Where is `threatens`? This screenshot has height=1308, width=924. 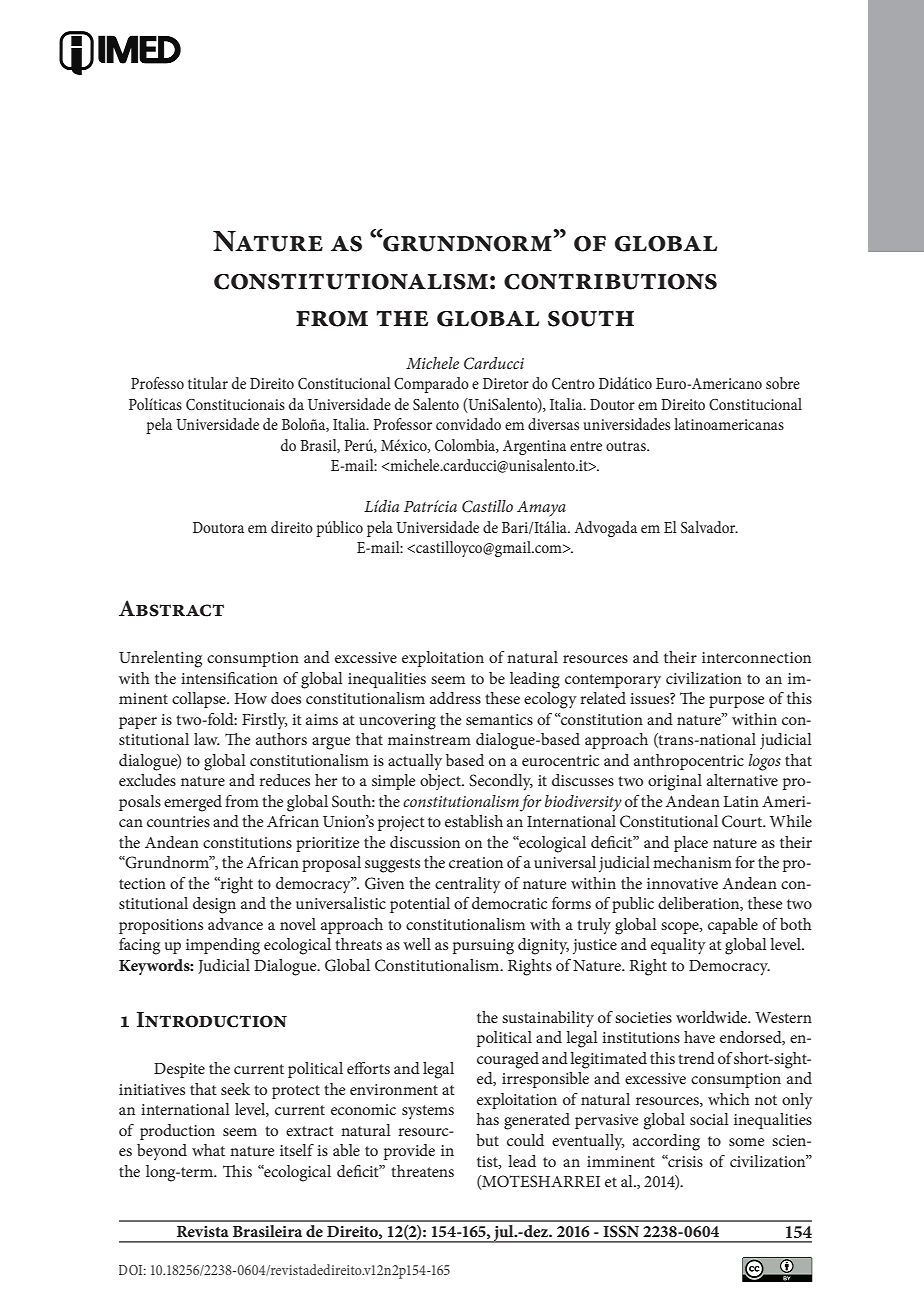
threatens is located at coordinates (422, 1171).
